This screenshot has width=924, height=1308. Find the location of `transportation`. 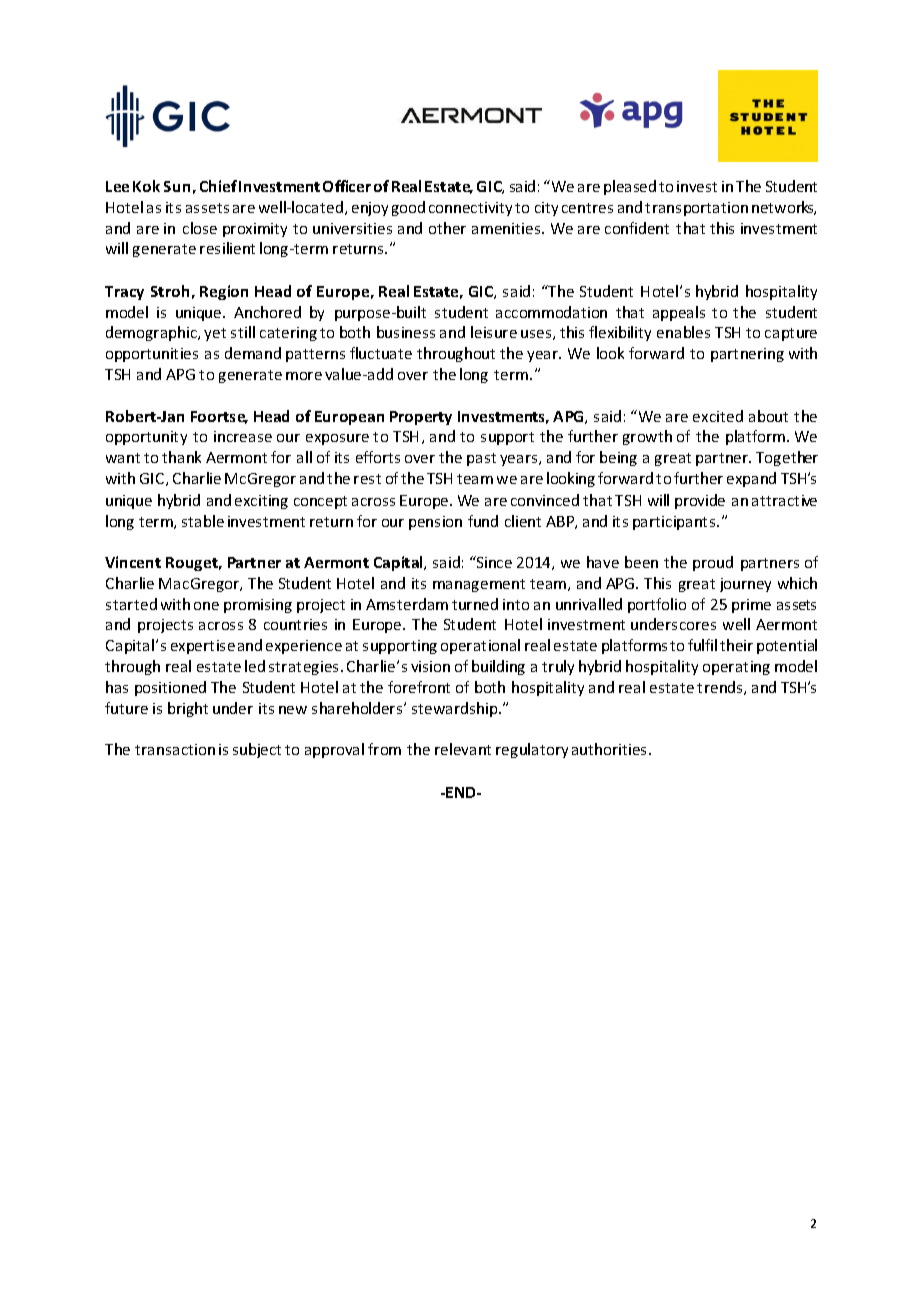

transportation is located at coordinates (696, 209).
